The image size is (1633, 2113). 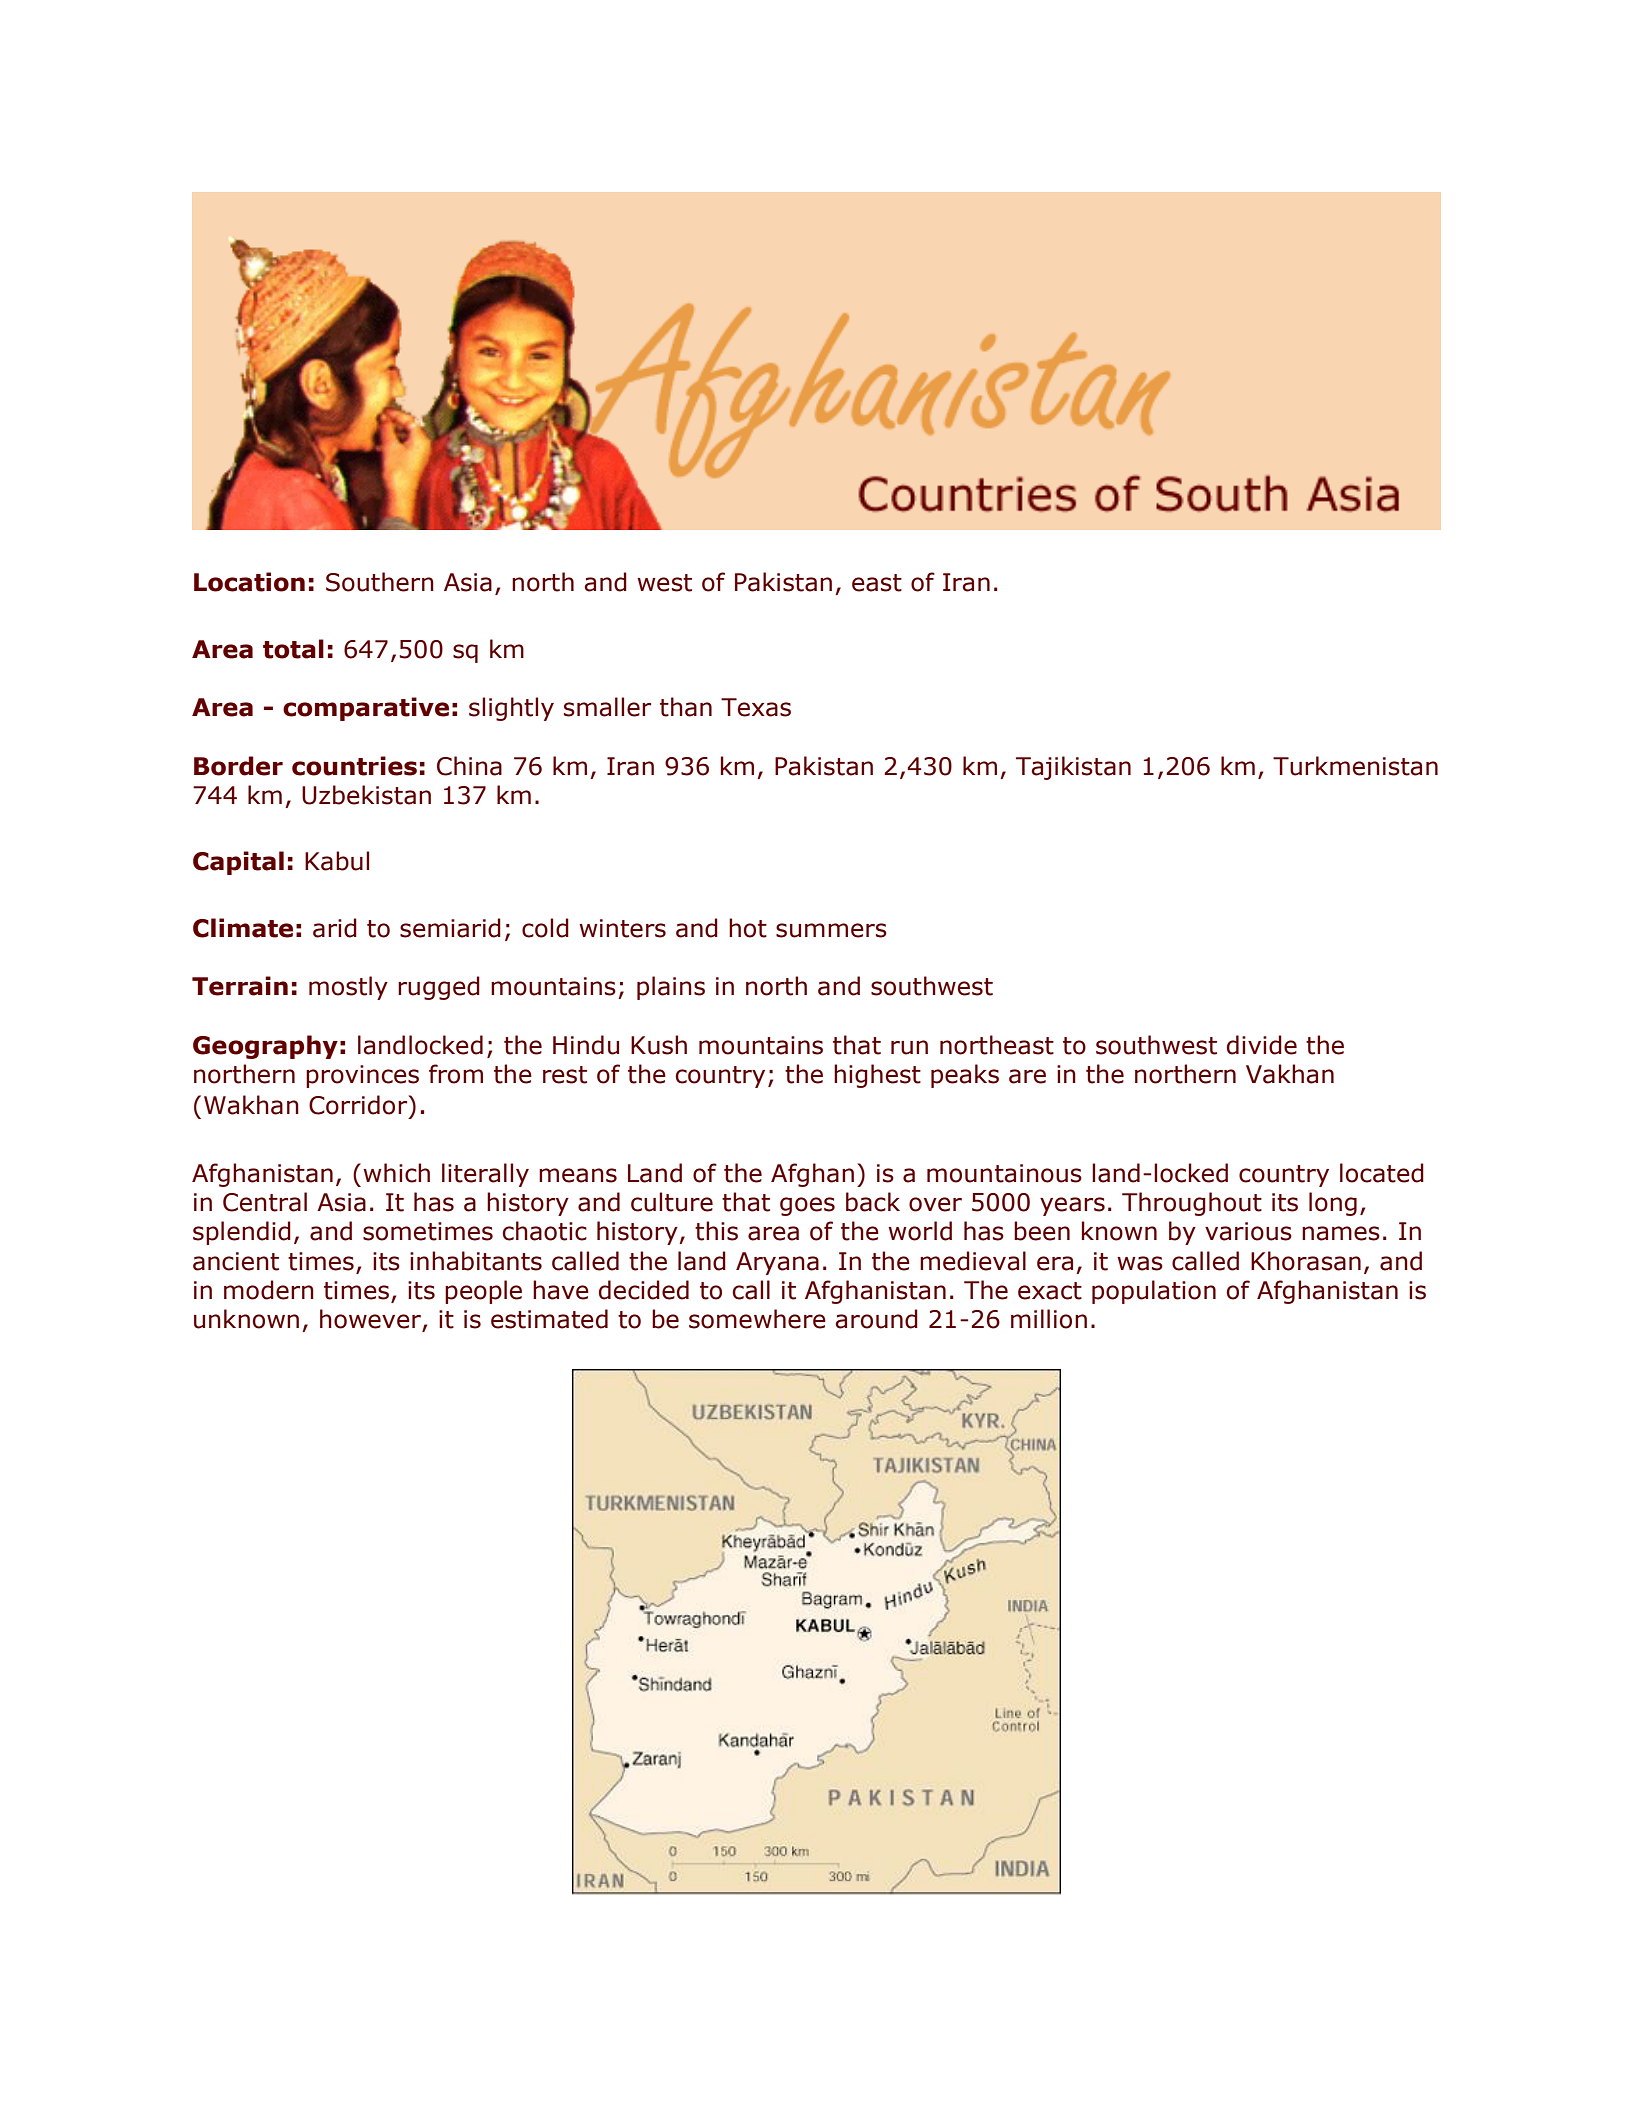 What do you see at coordinates (362, 1076) in the screenshot?
I see `provinces` at bounding box center [362, 1076].
